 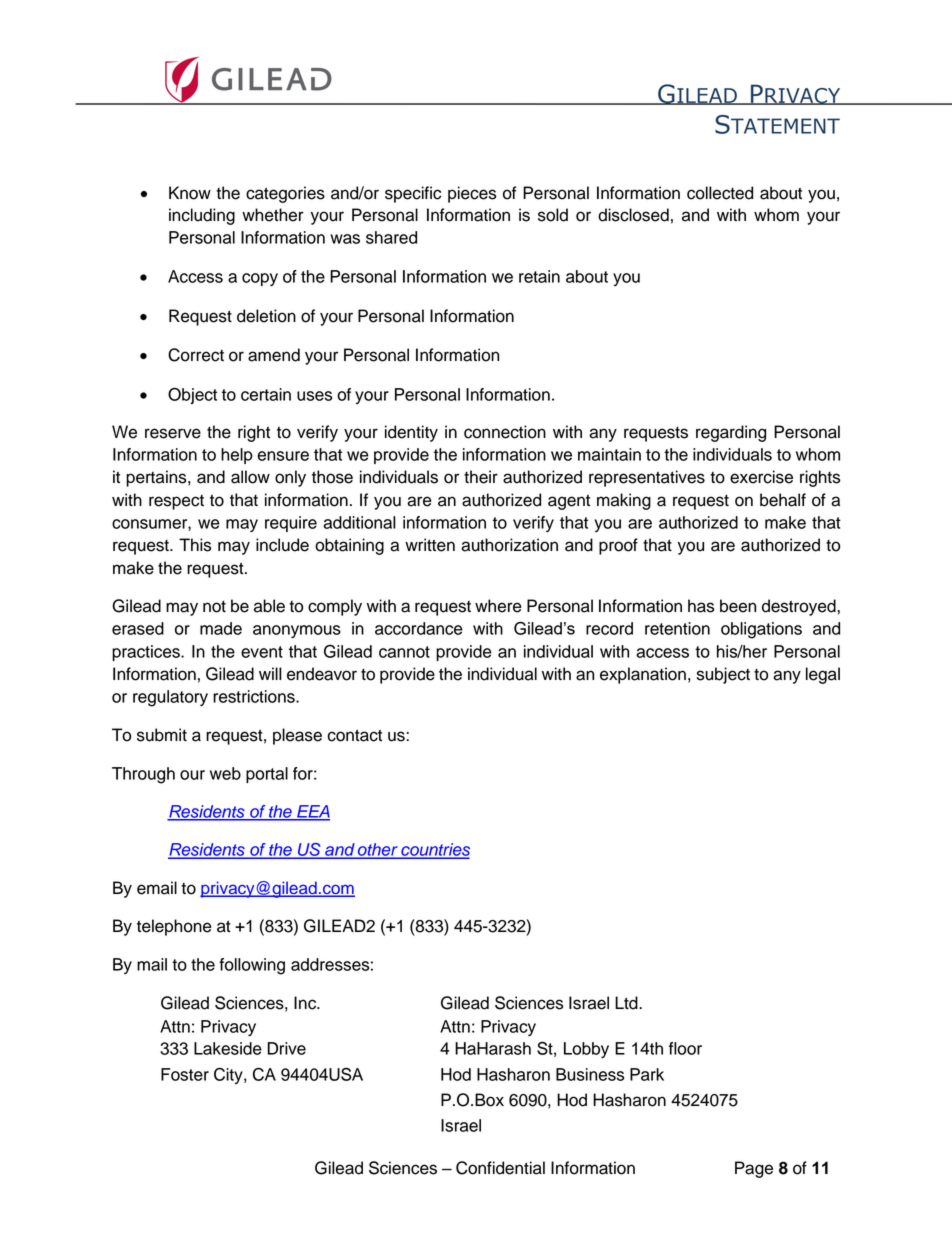 What do you see at coordinates (472, 194) in the image?
I see `pieces` at bounding box center [472, 194].
